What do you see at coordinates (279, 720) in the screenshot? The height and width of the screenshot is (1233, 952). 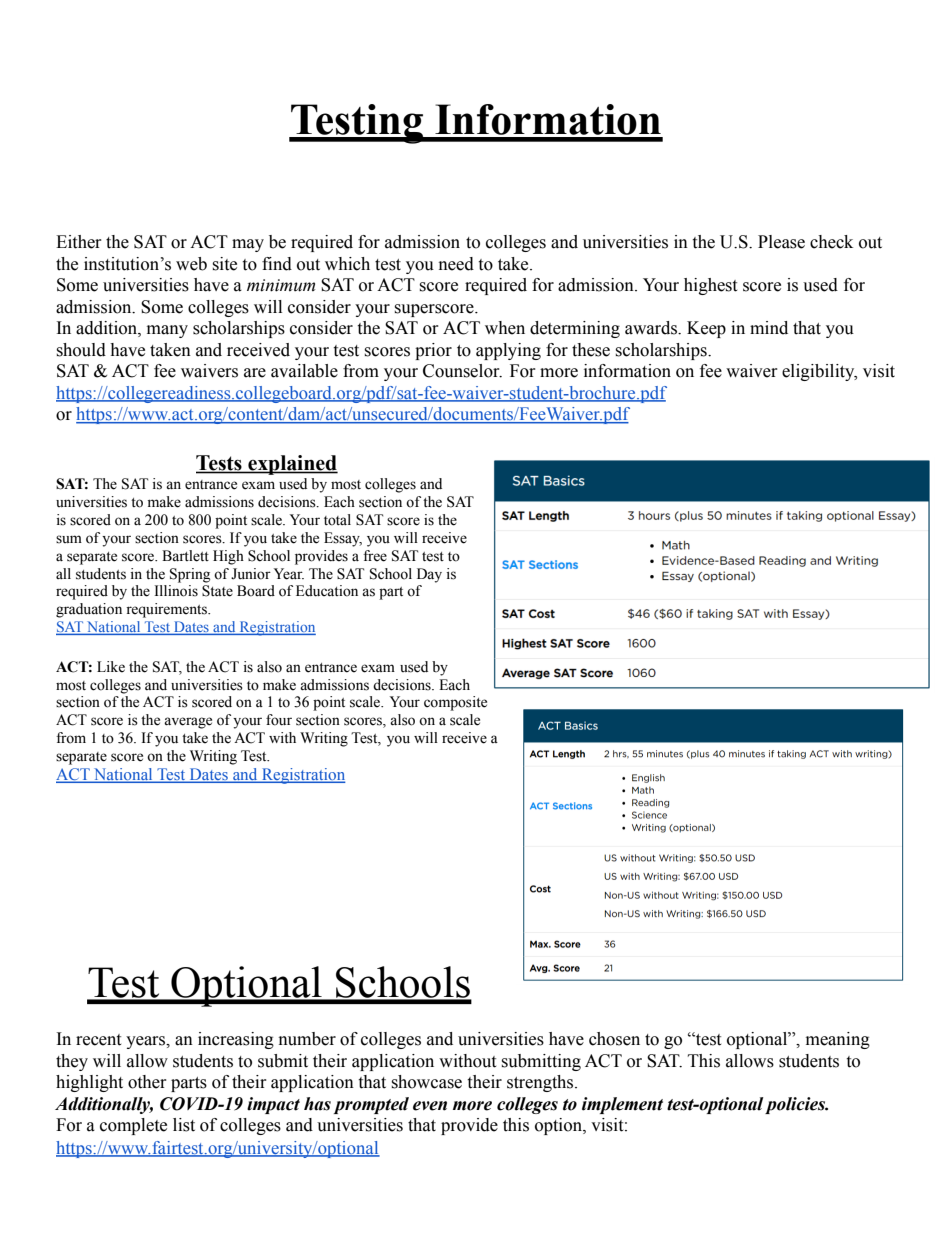 I see `four` at bounding box center [279, 720].
